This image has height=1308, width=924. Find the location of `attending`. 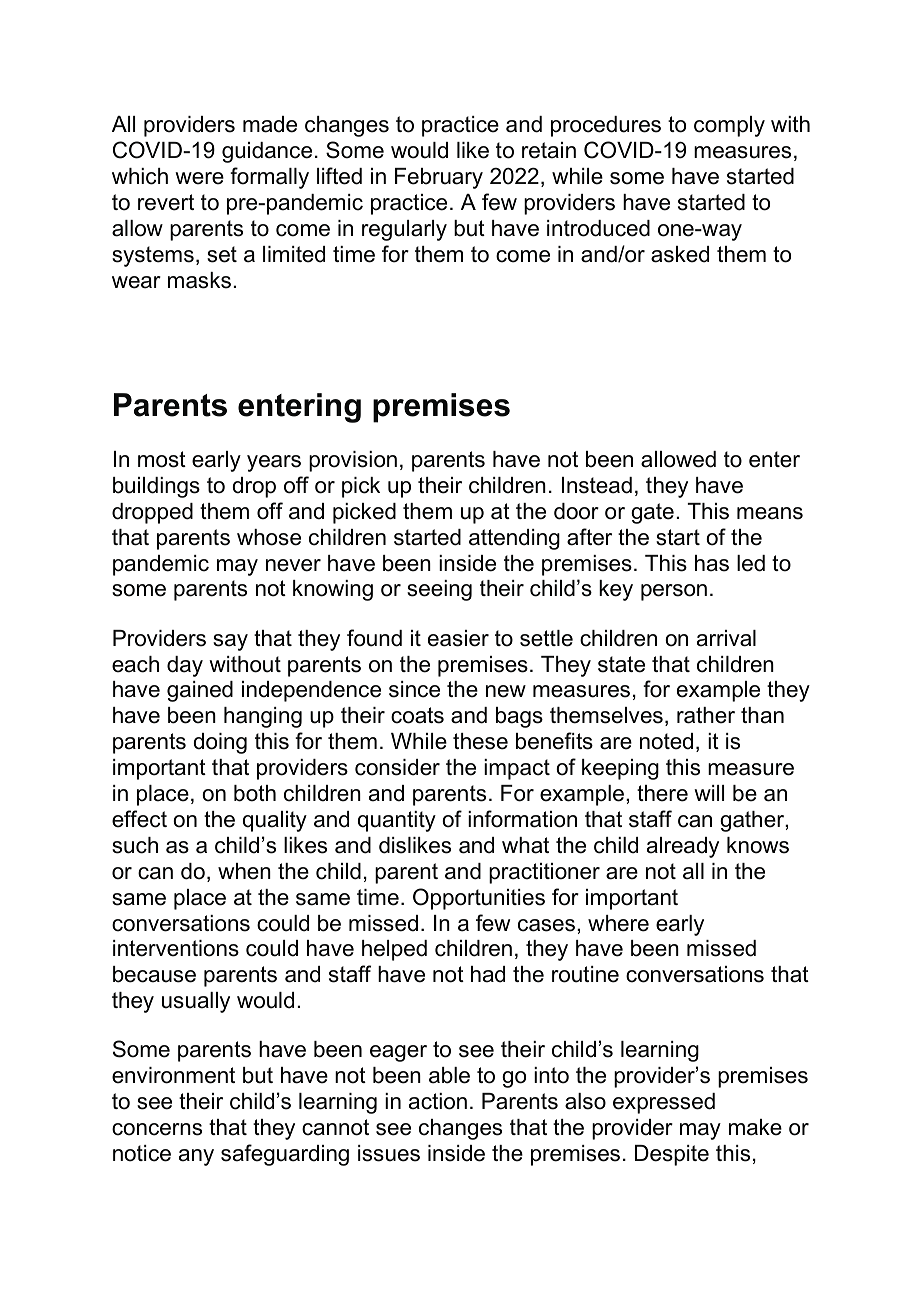

attending is located at coordinates (514, 539).
